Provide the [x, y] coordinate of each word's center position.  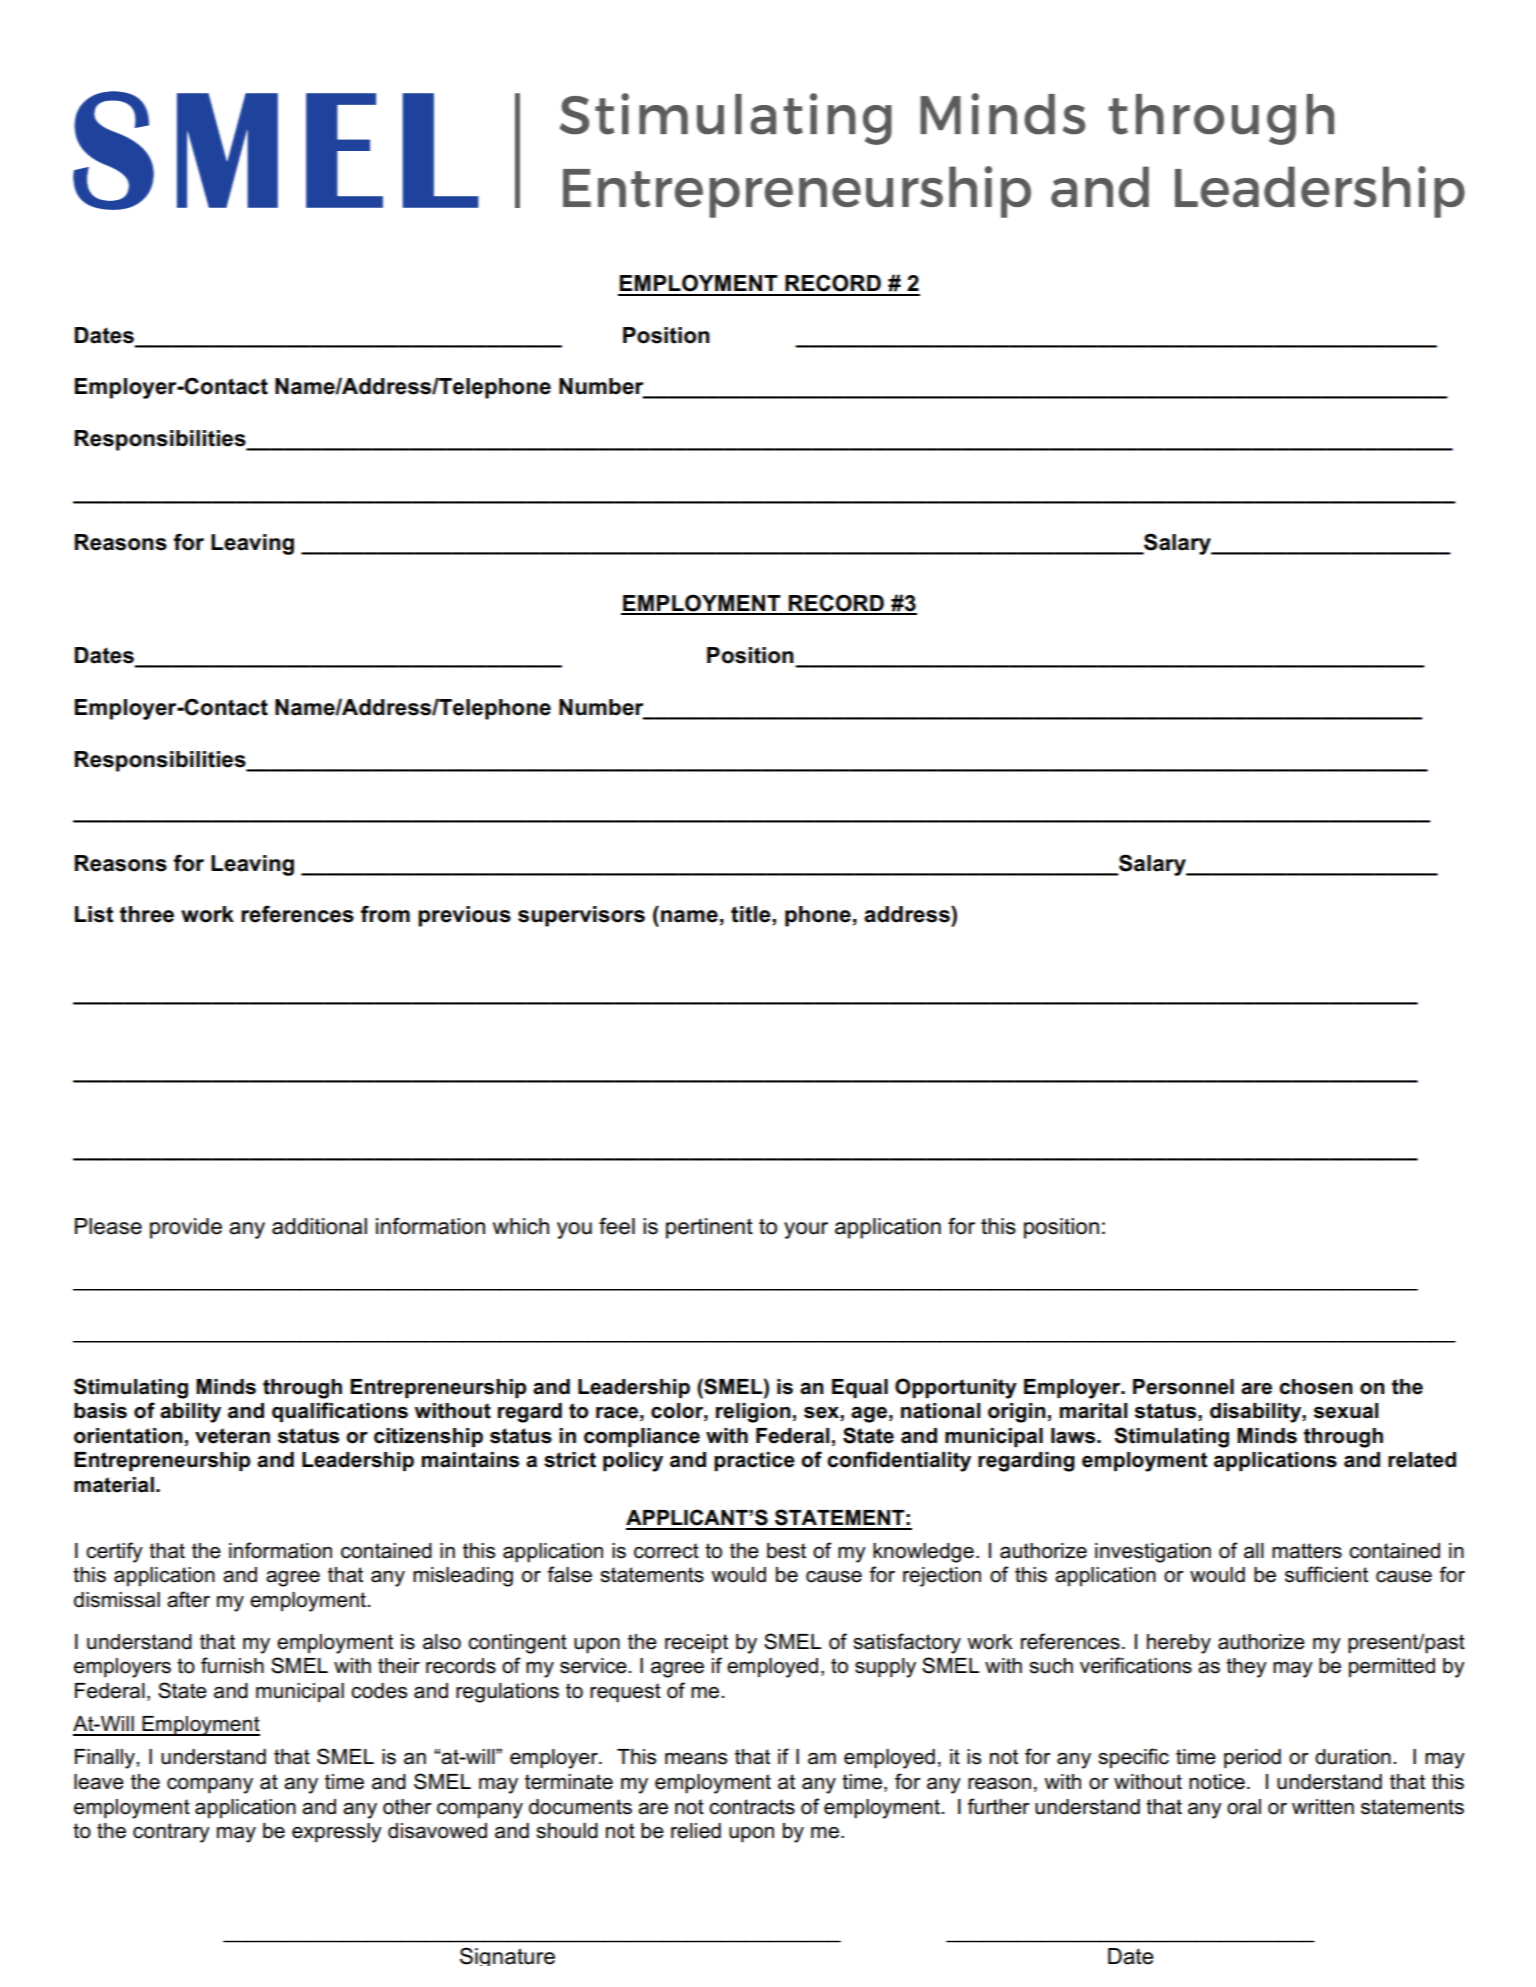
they [1246, 1668]
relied [696, 1831]
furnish [232, 1665]
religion [753, 1413]
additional [319, 1226]
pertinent [709, 1228]
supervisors [581, 916]
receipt [696, 1644]
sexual [1346, 1411]
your [806, 1230]
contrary [171, 1833]
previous [464, 916]
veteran [232, 1436]
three [147, 914]
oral [1244, 1807]
